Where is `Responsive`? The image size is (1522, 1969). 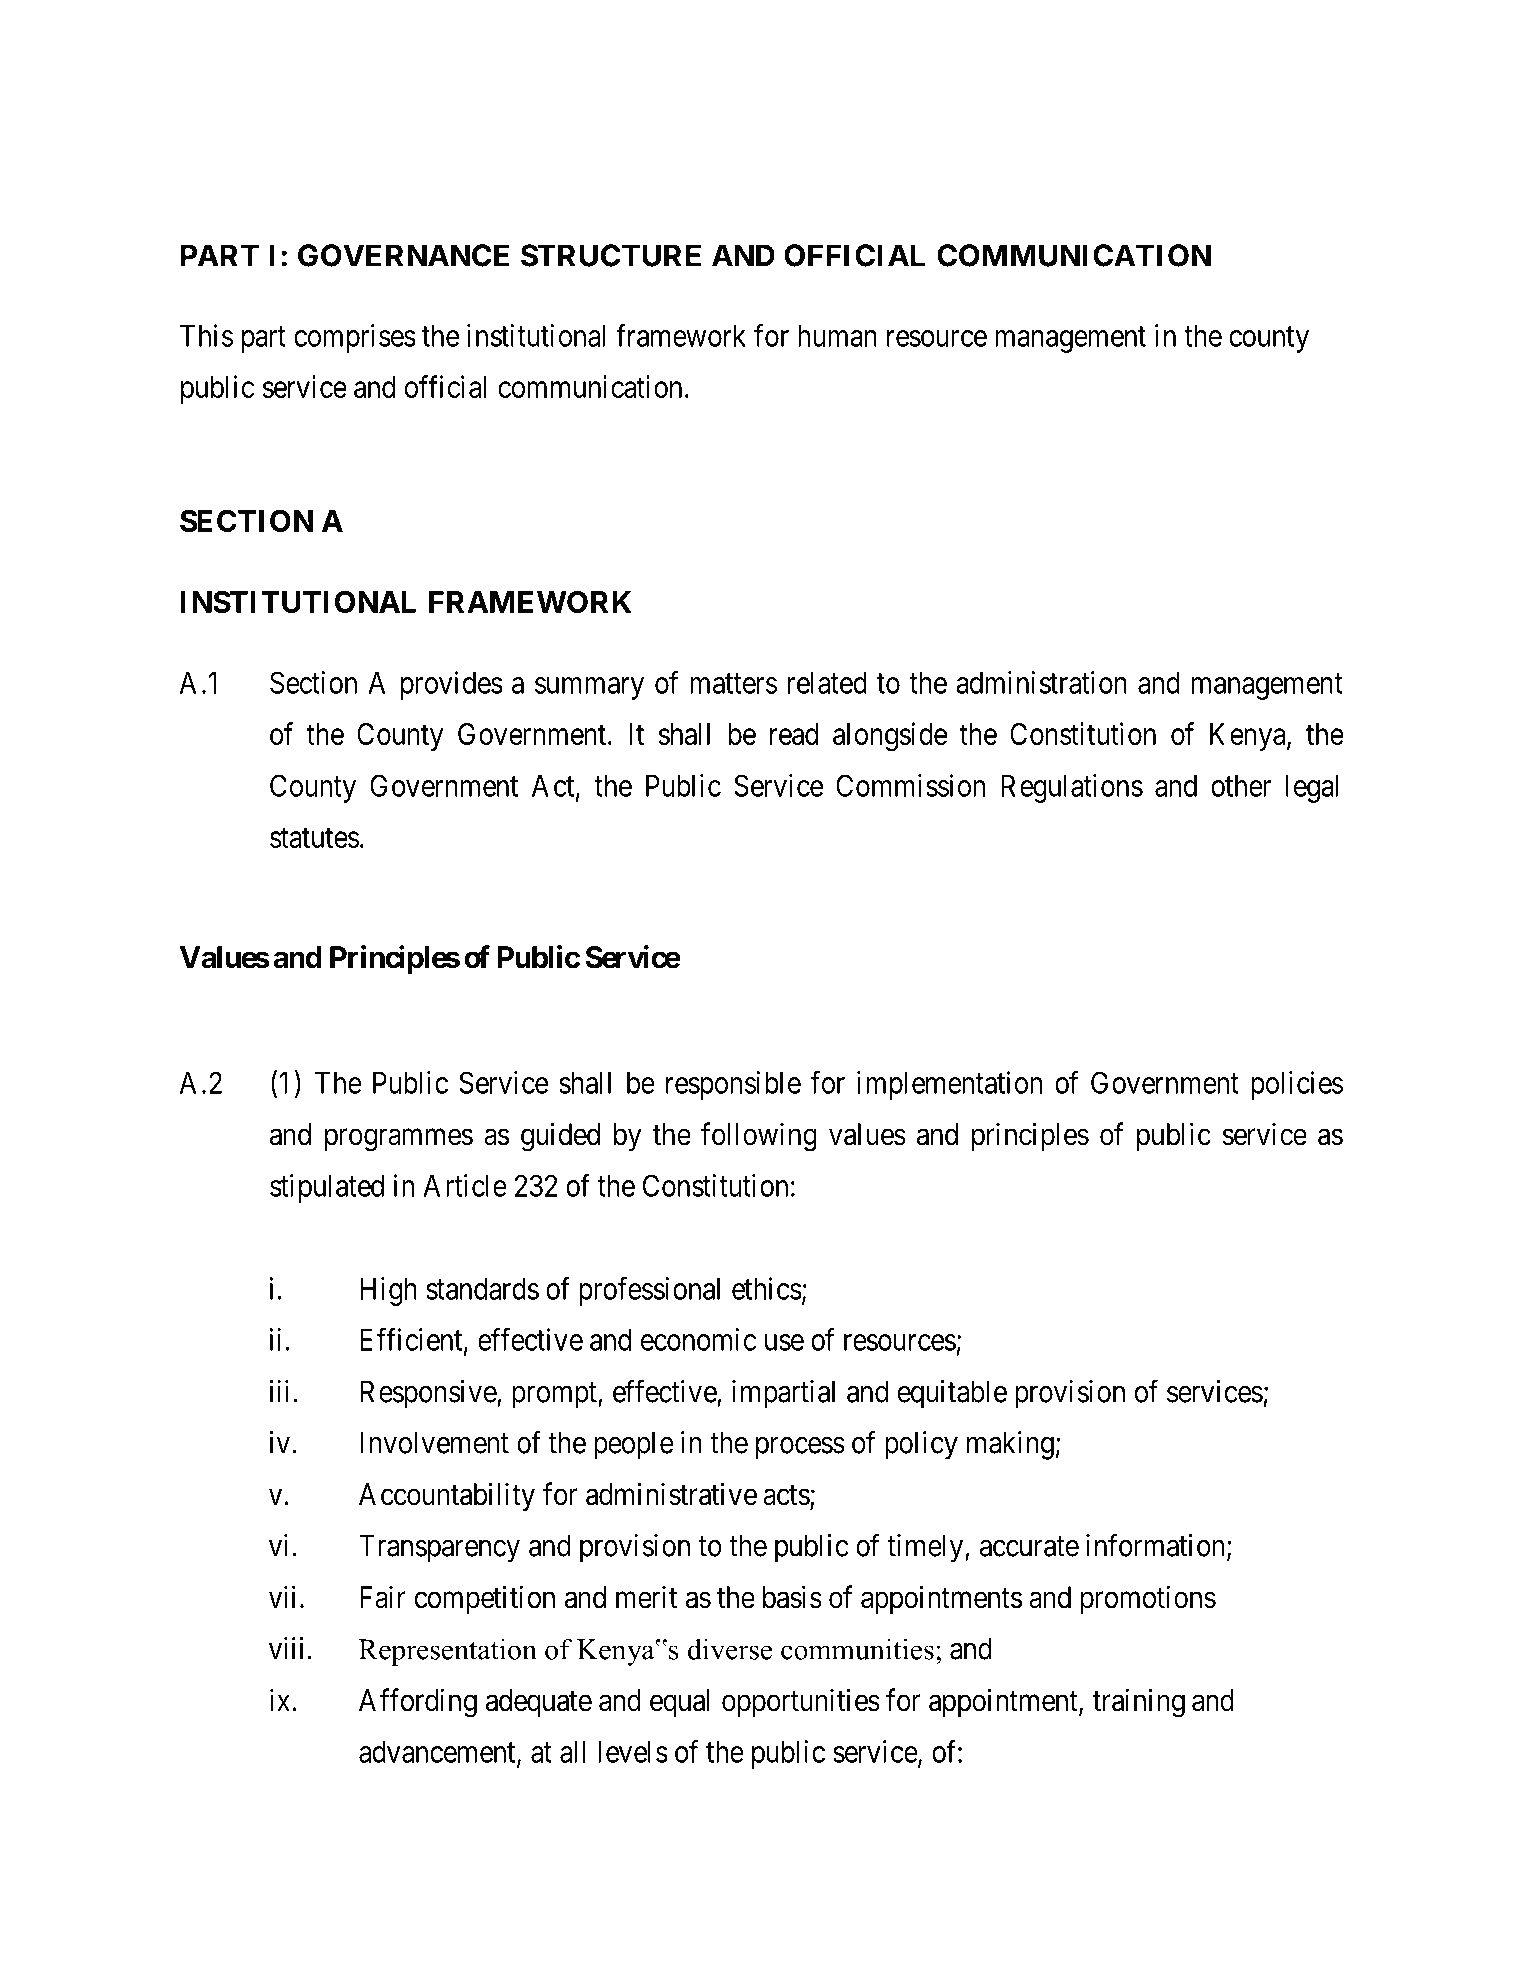 Responsive is located at coordinates (429, 1394).
